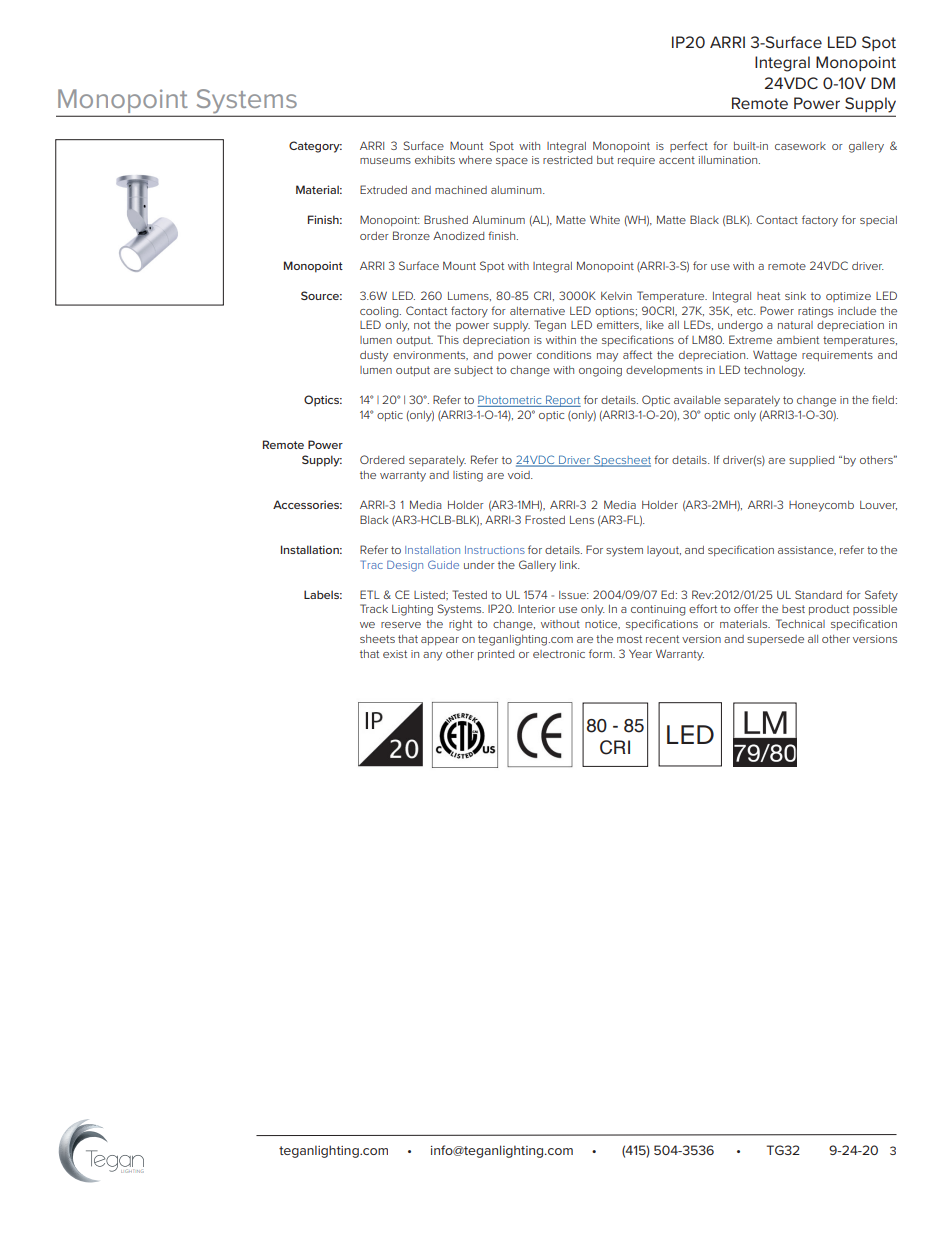 This screenshot has width=952, height=1233. I want to click on Lens, so click(582, 520).
